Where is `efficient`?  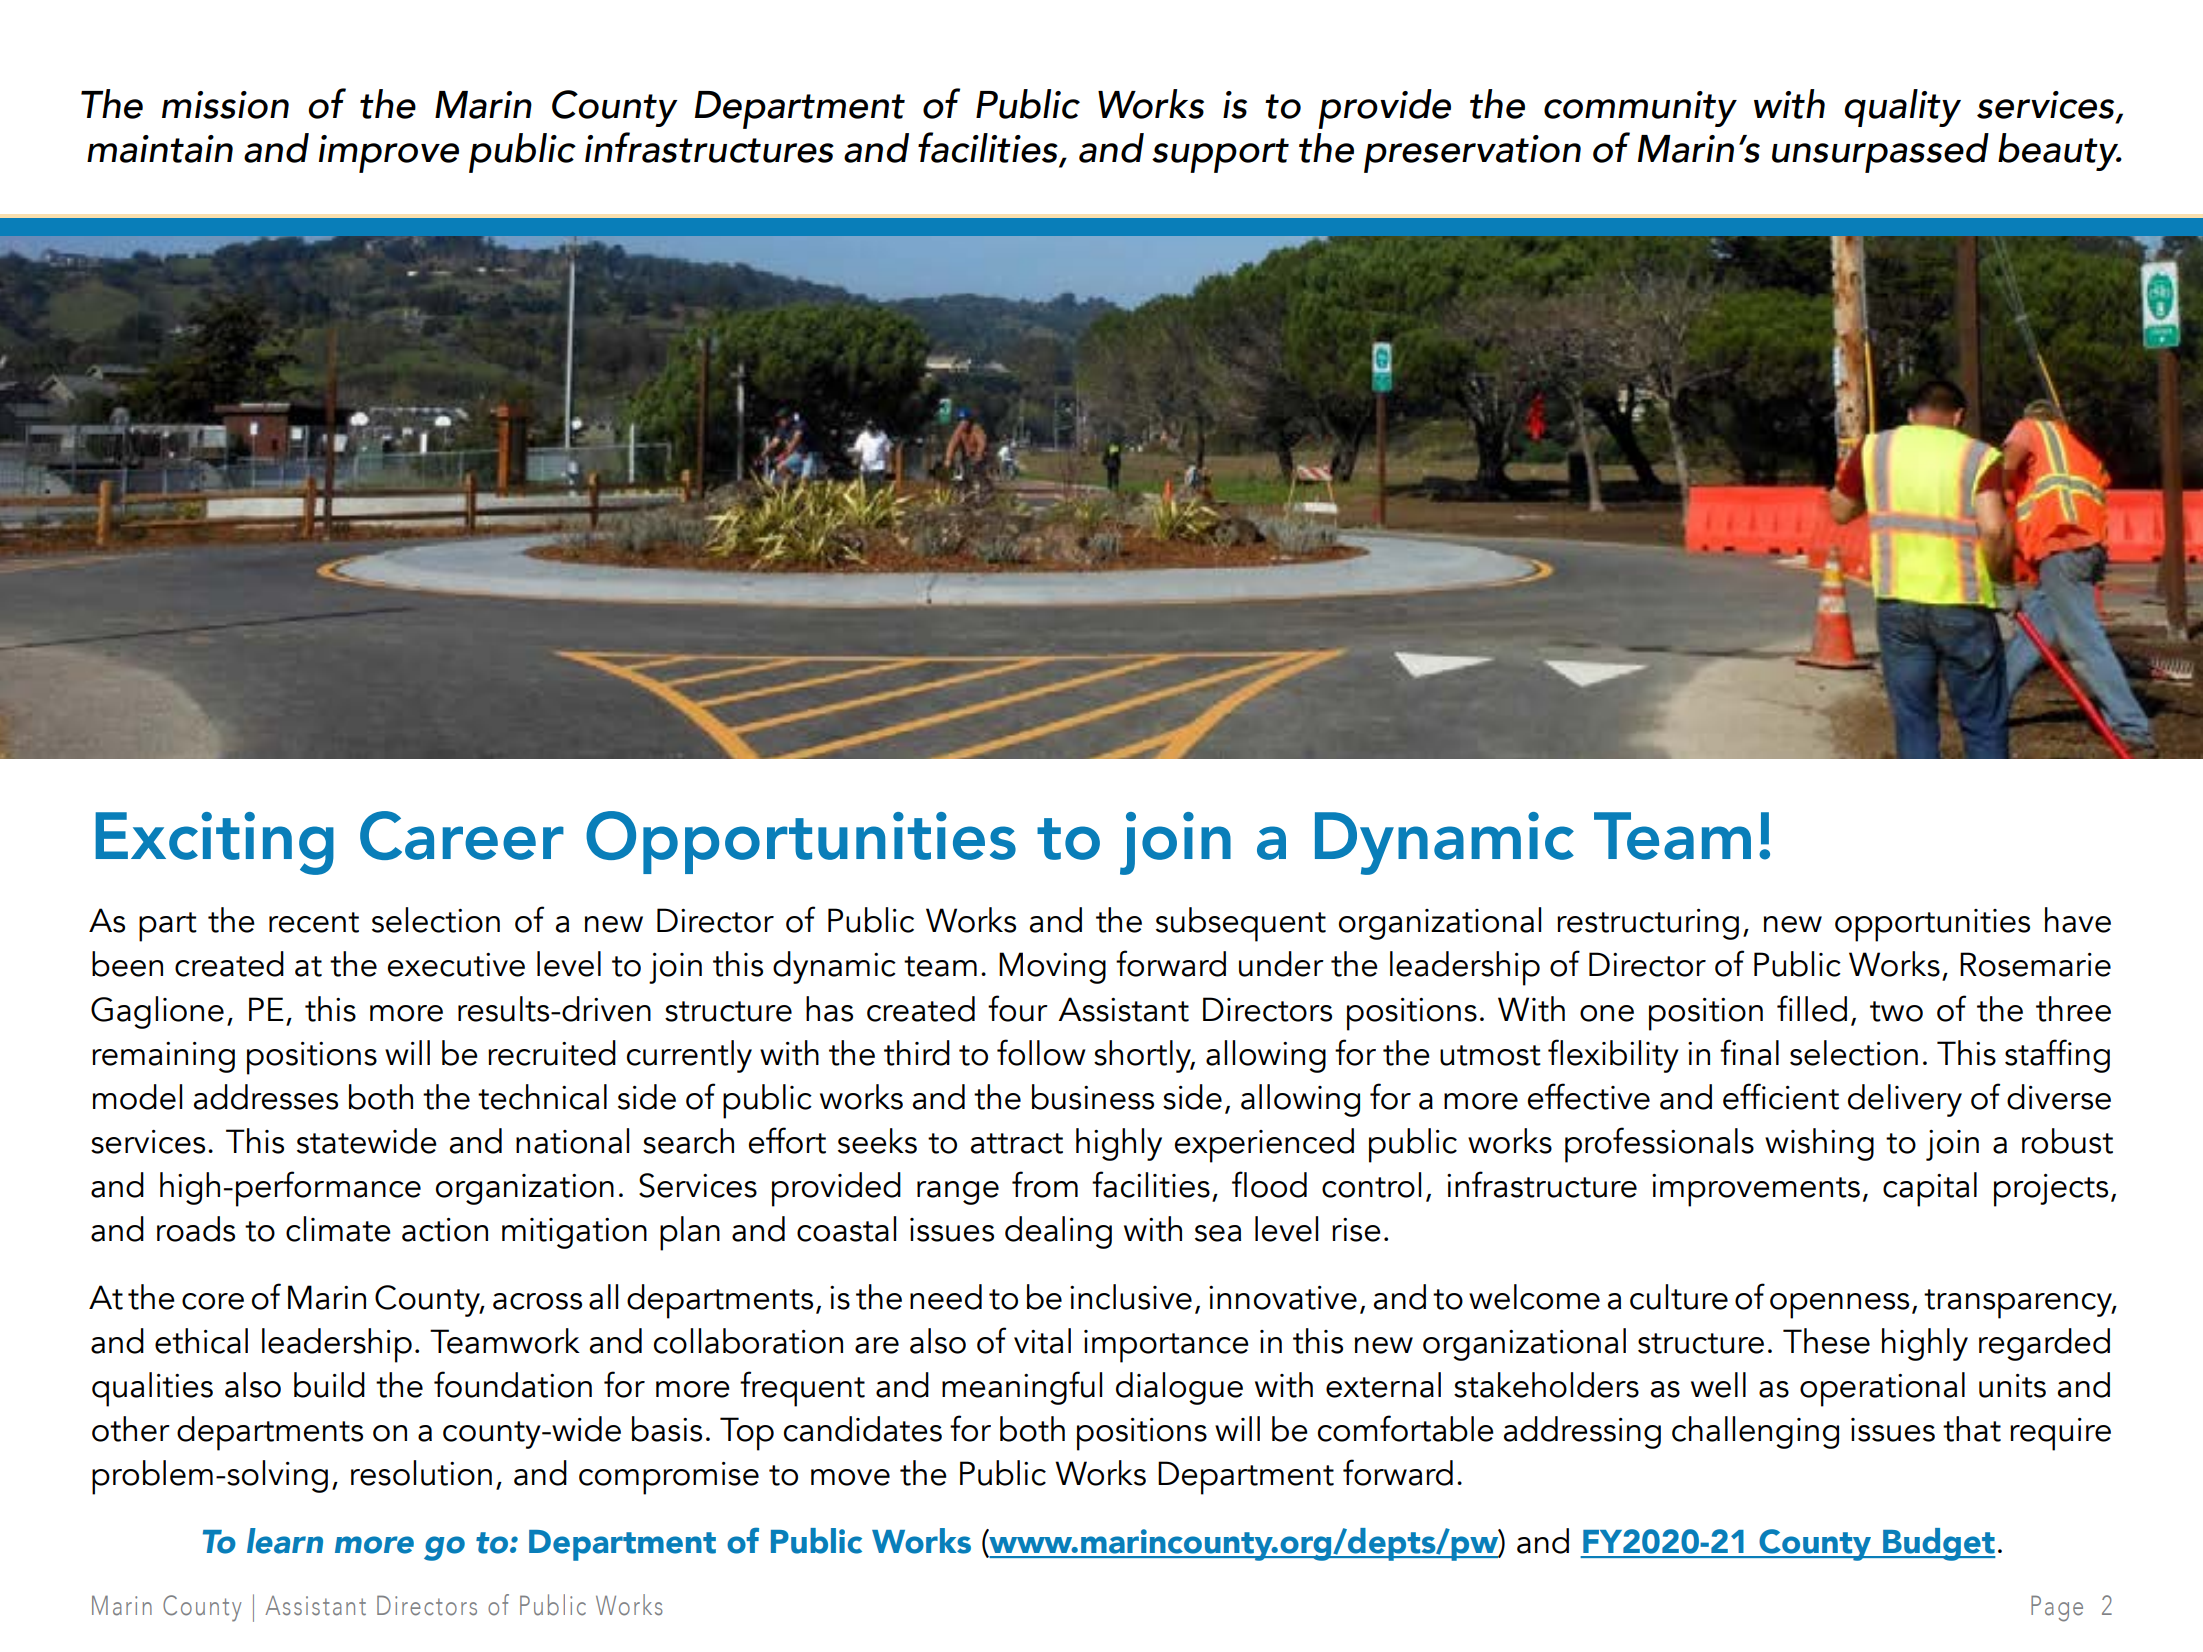
efficient is located at coordinates (1781, 1096).
